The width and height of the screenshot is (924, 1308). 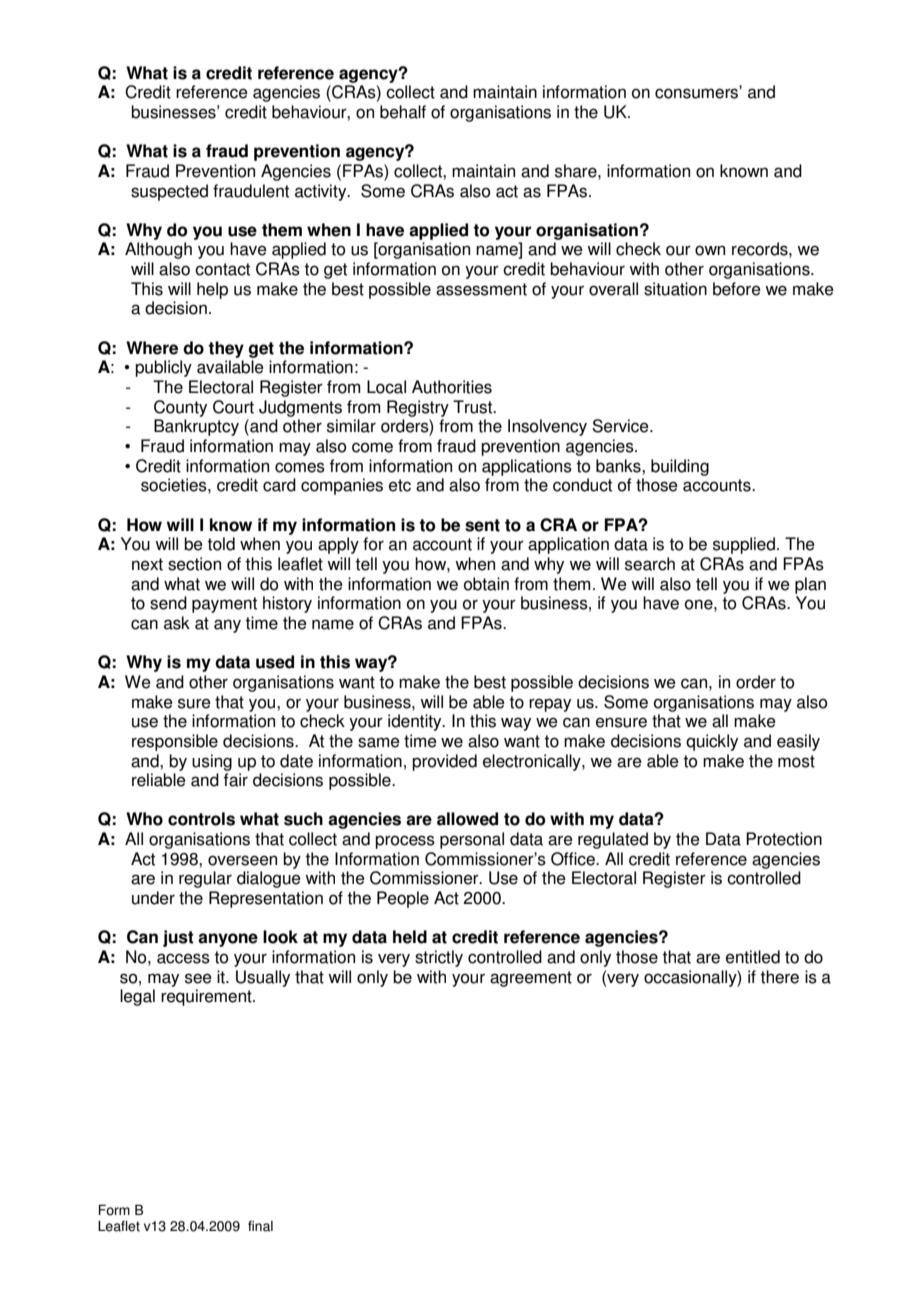 What do you see at coordinates (169, 192) in the screenshot?
I see `suspected` at bounding box center [169, 192].
